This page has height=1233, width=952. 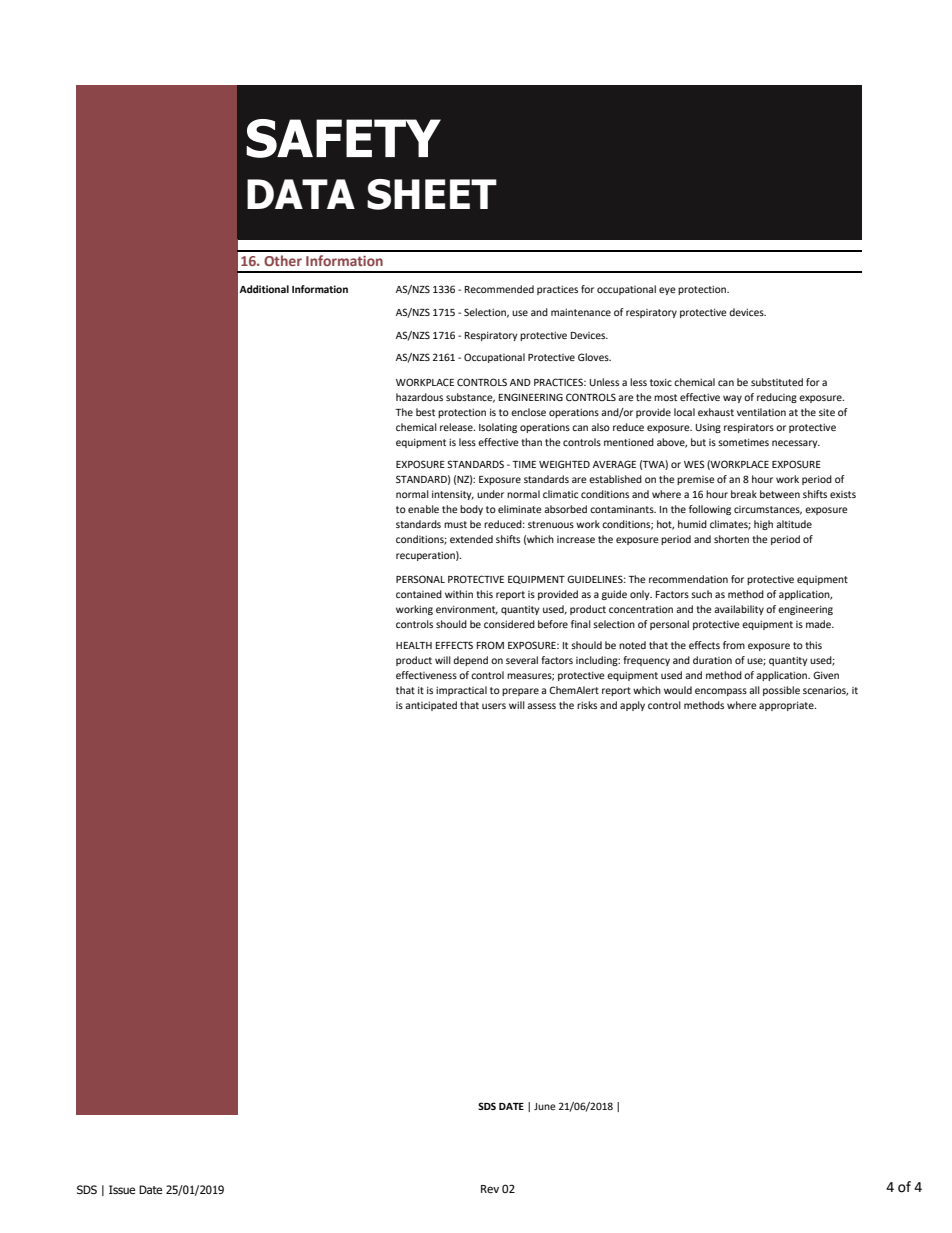 What do you see at coordinates (490, 494) in the page?
I see `under` at bounding box center [490, 494].
